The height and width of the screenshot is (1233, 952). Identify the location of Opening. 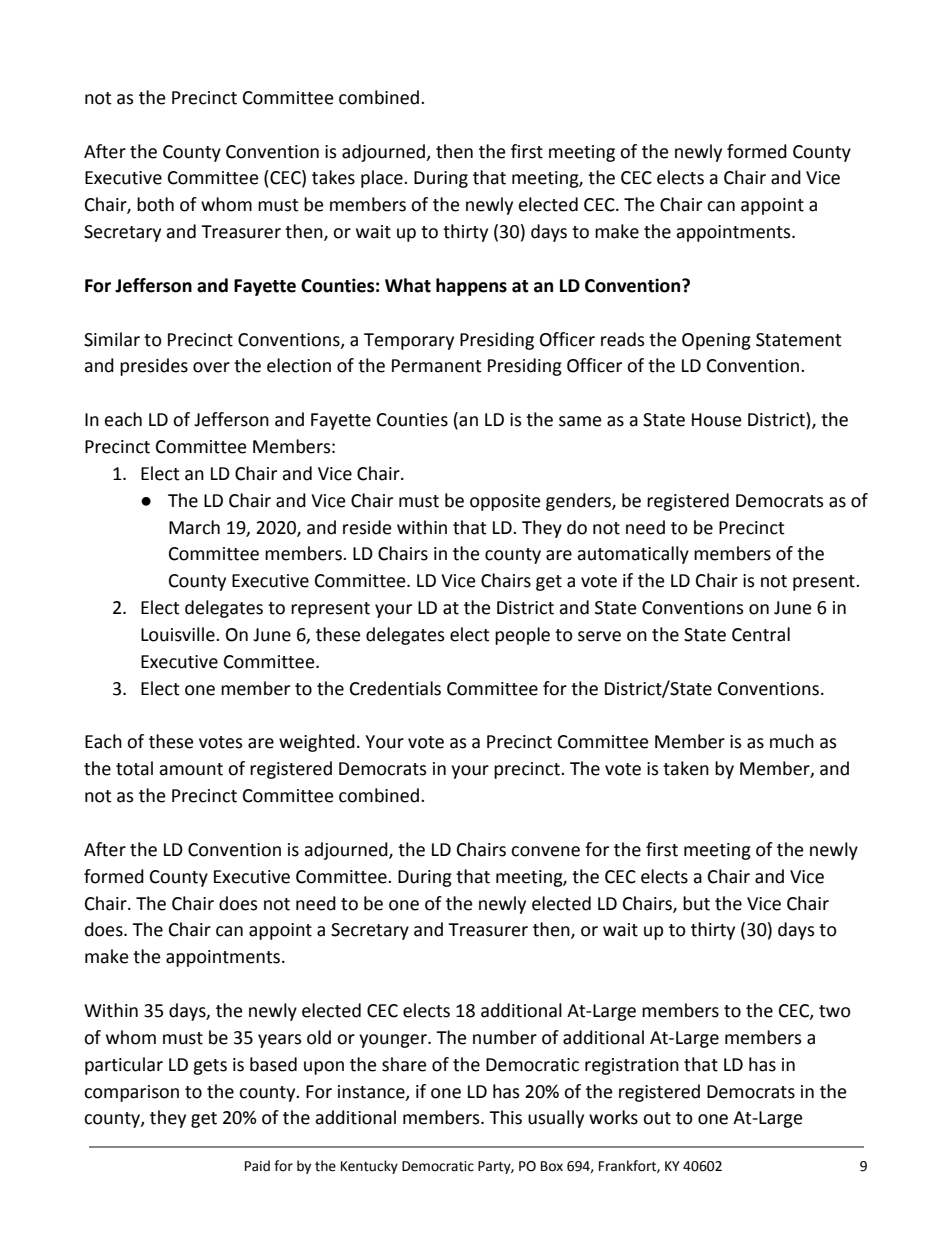
(716, 341).
